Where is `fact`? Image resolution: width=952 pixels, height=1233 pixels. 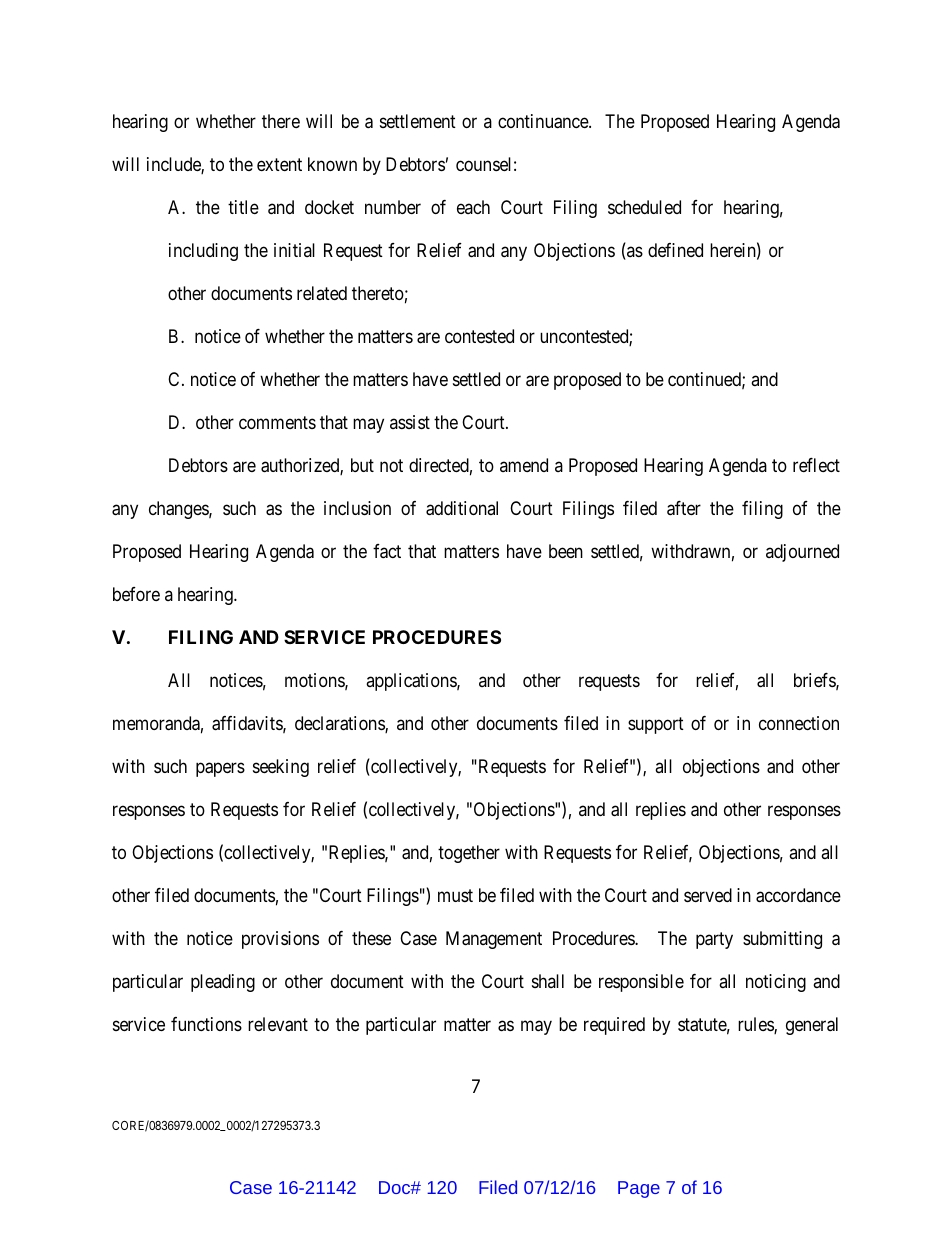
fact is located at coordinates (387, 551).
